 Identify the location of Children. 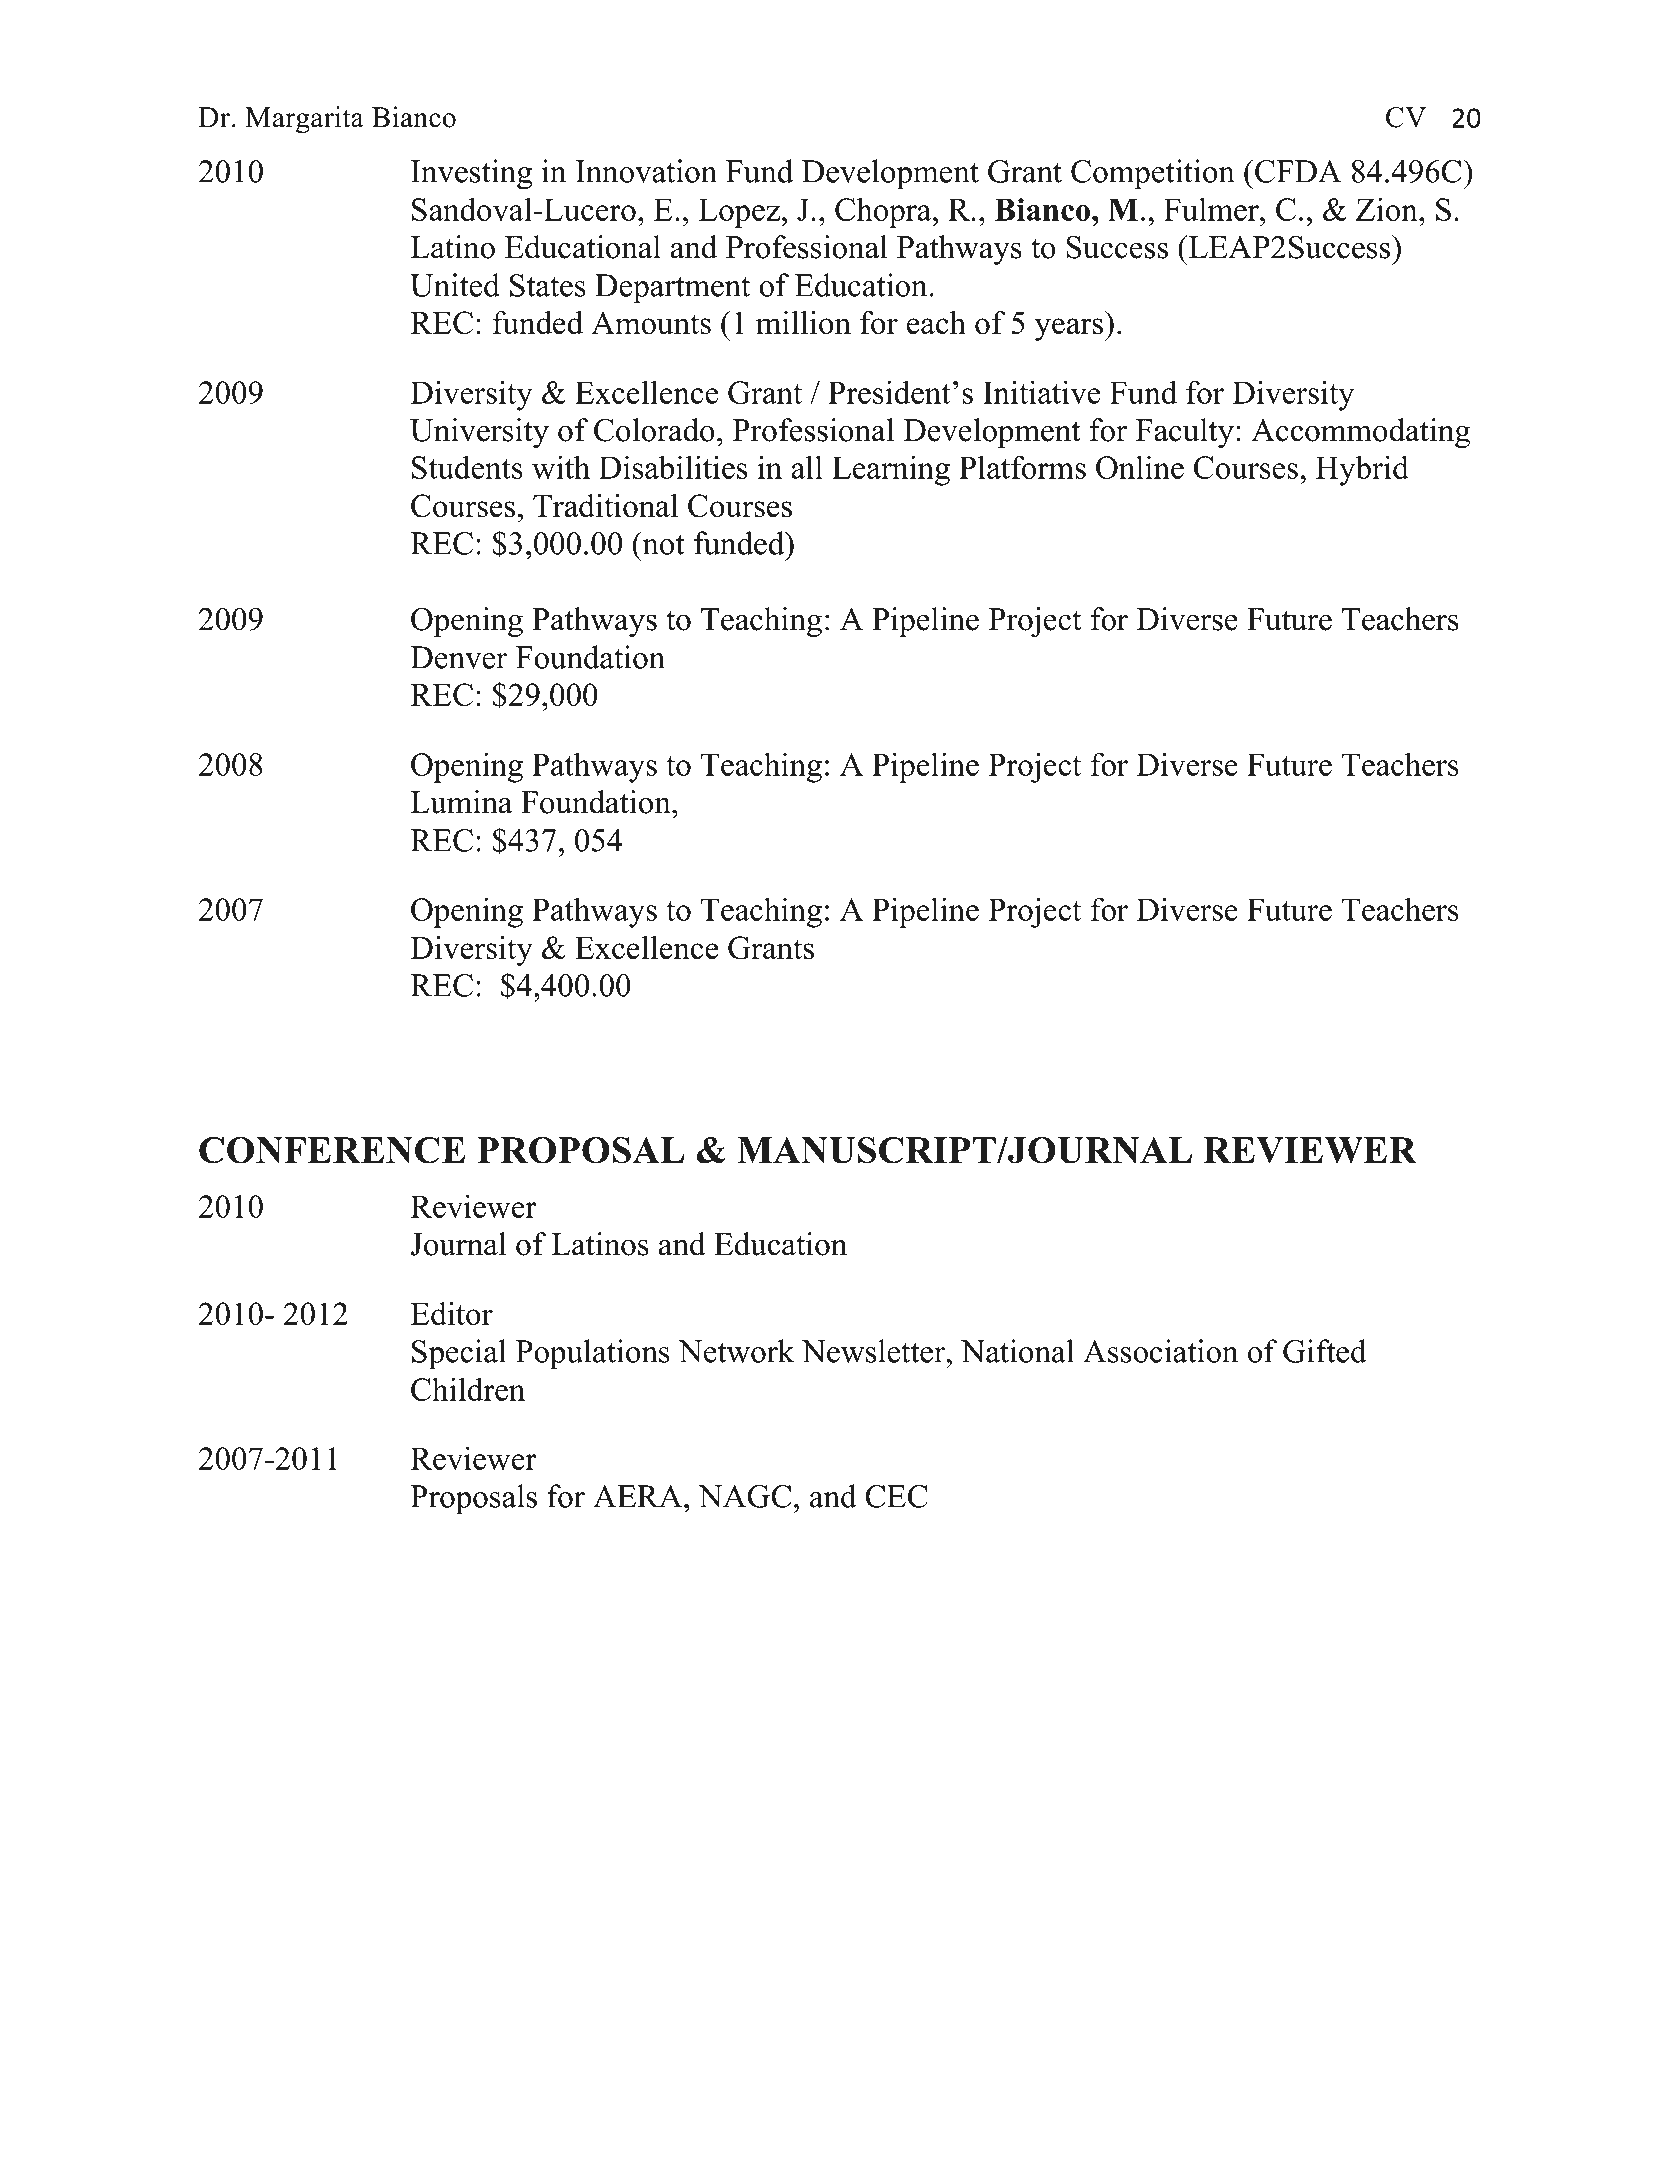
(468, 1389).
